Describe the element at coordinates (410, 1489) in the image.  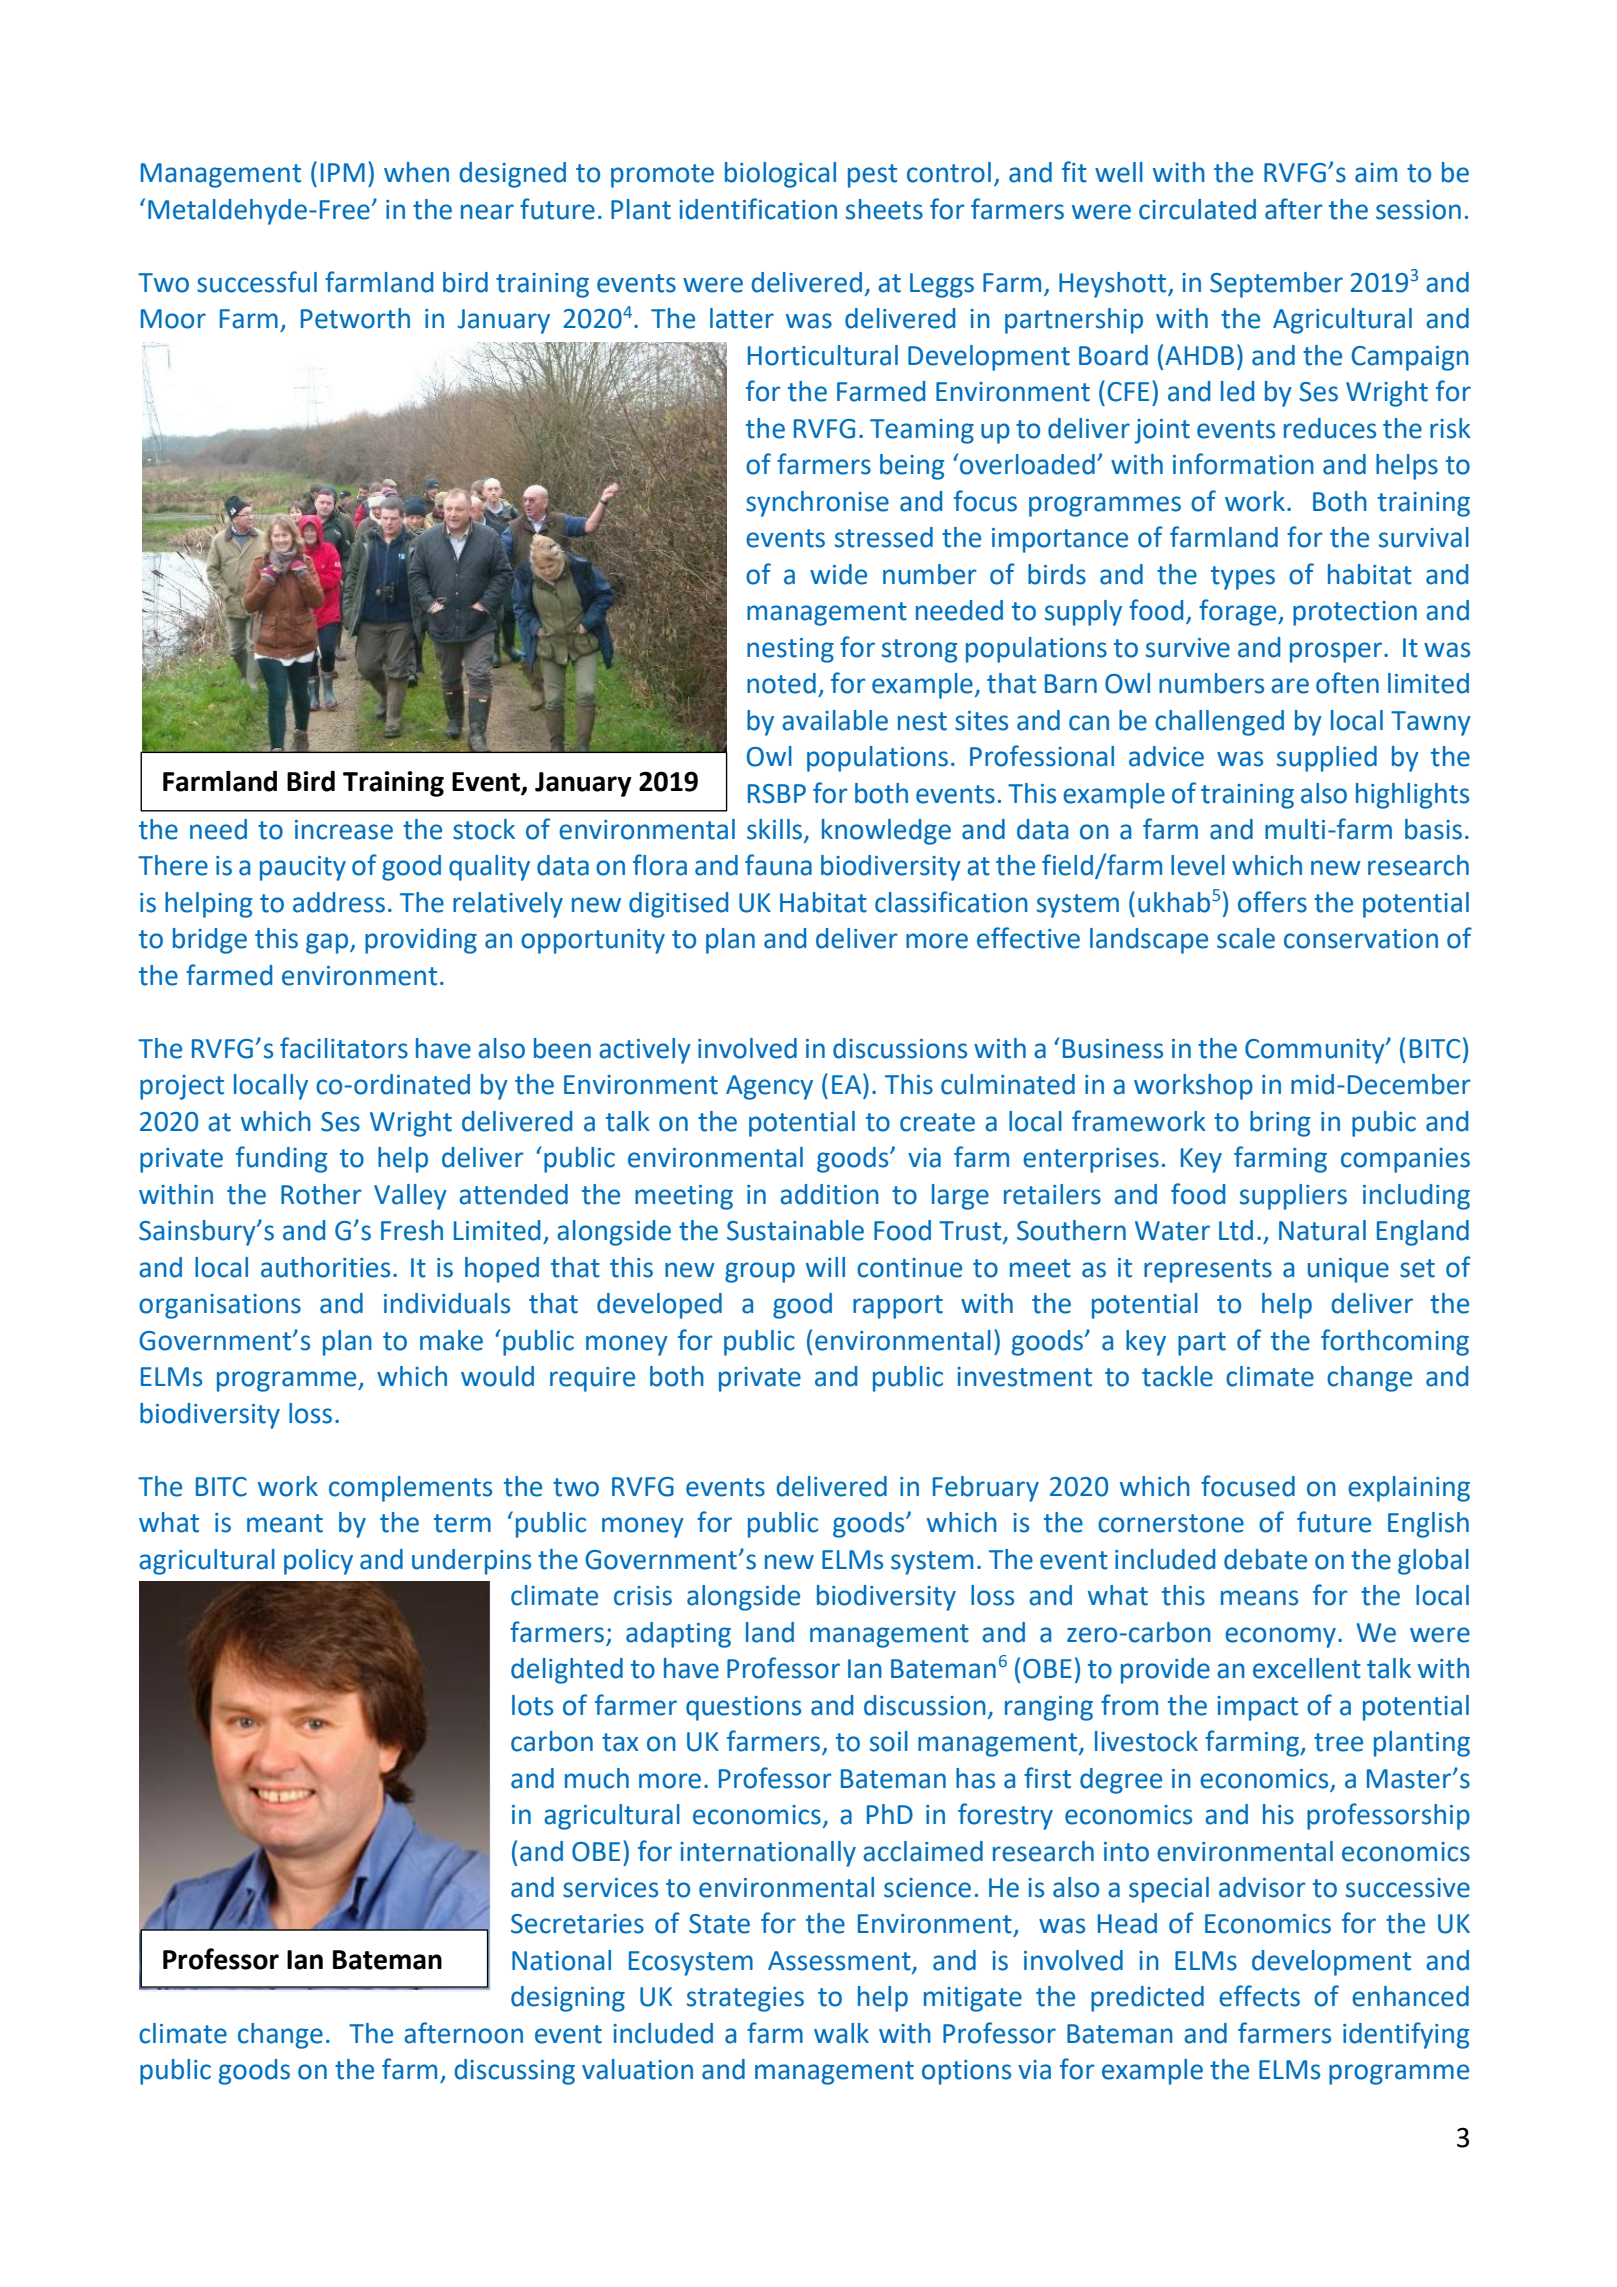
I see `complements` at that location.
